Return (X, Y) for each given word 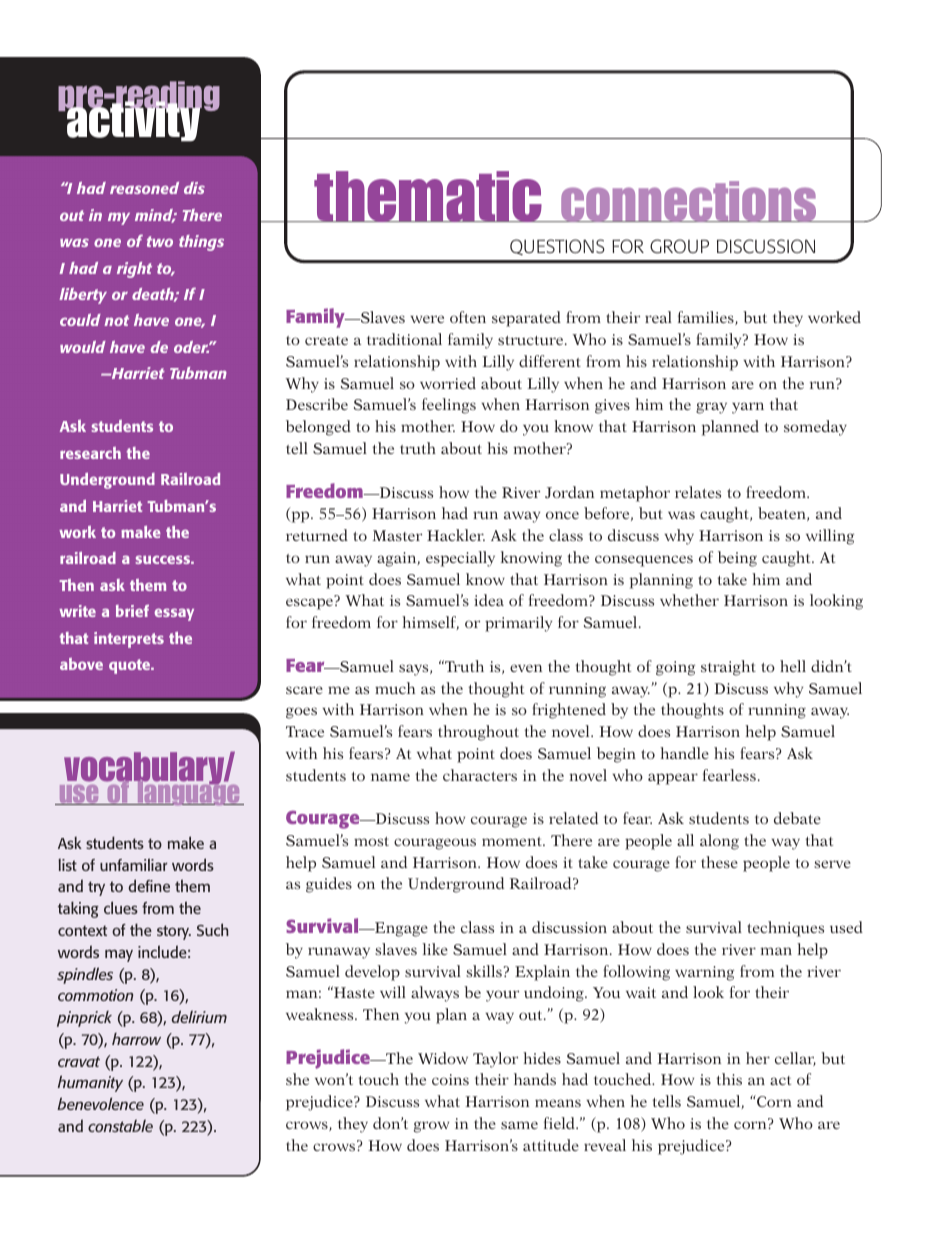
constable (120, 1125)
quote (131, 666)
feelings (449, 406)
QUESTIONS (557, 247)
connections (689, 201)
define (149, 885)
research (90, 453)
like (435, 949)
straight (728, 668)
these (719, 862)
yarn (748, 408)
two (160, 241)
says (415, 670)
